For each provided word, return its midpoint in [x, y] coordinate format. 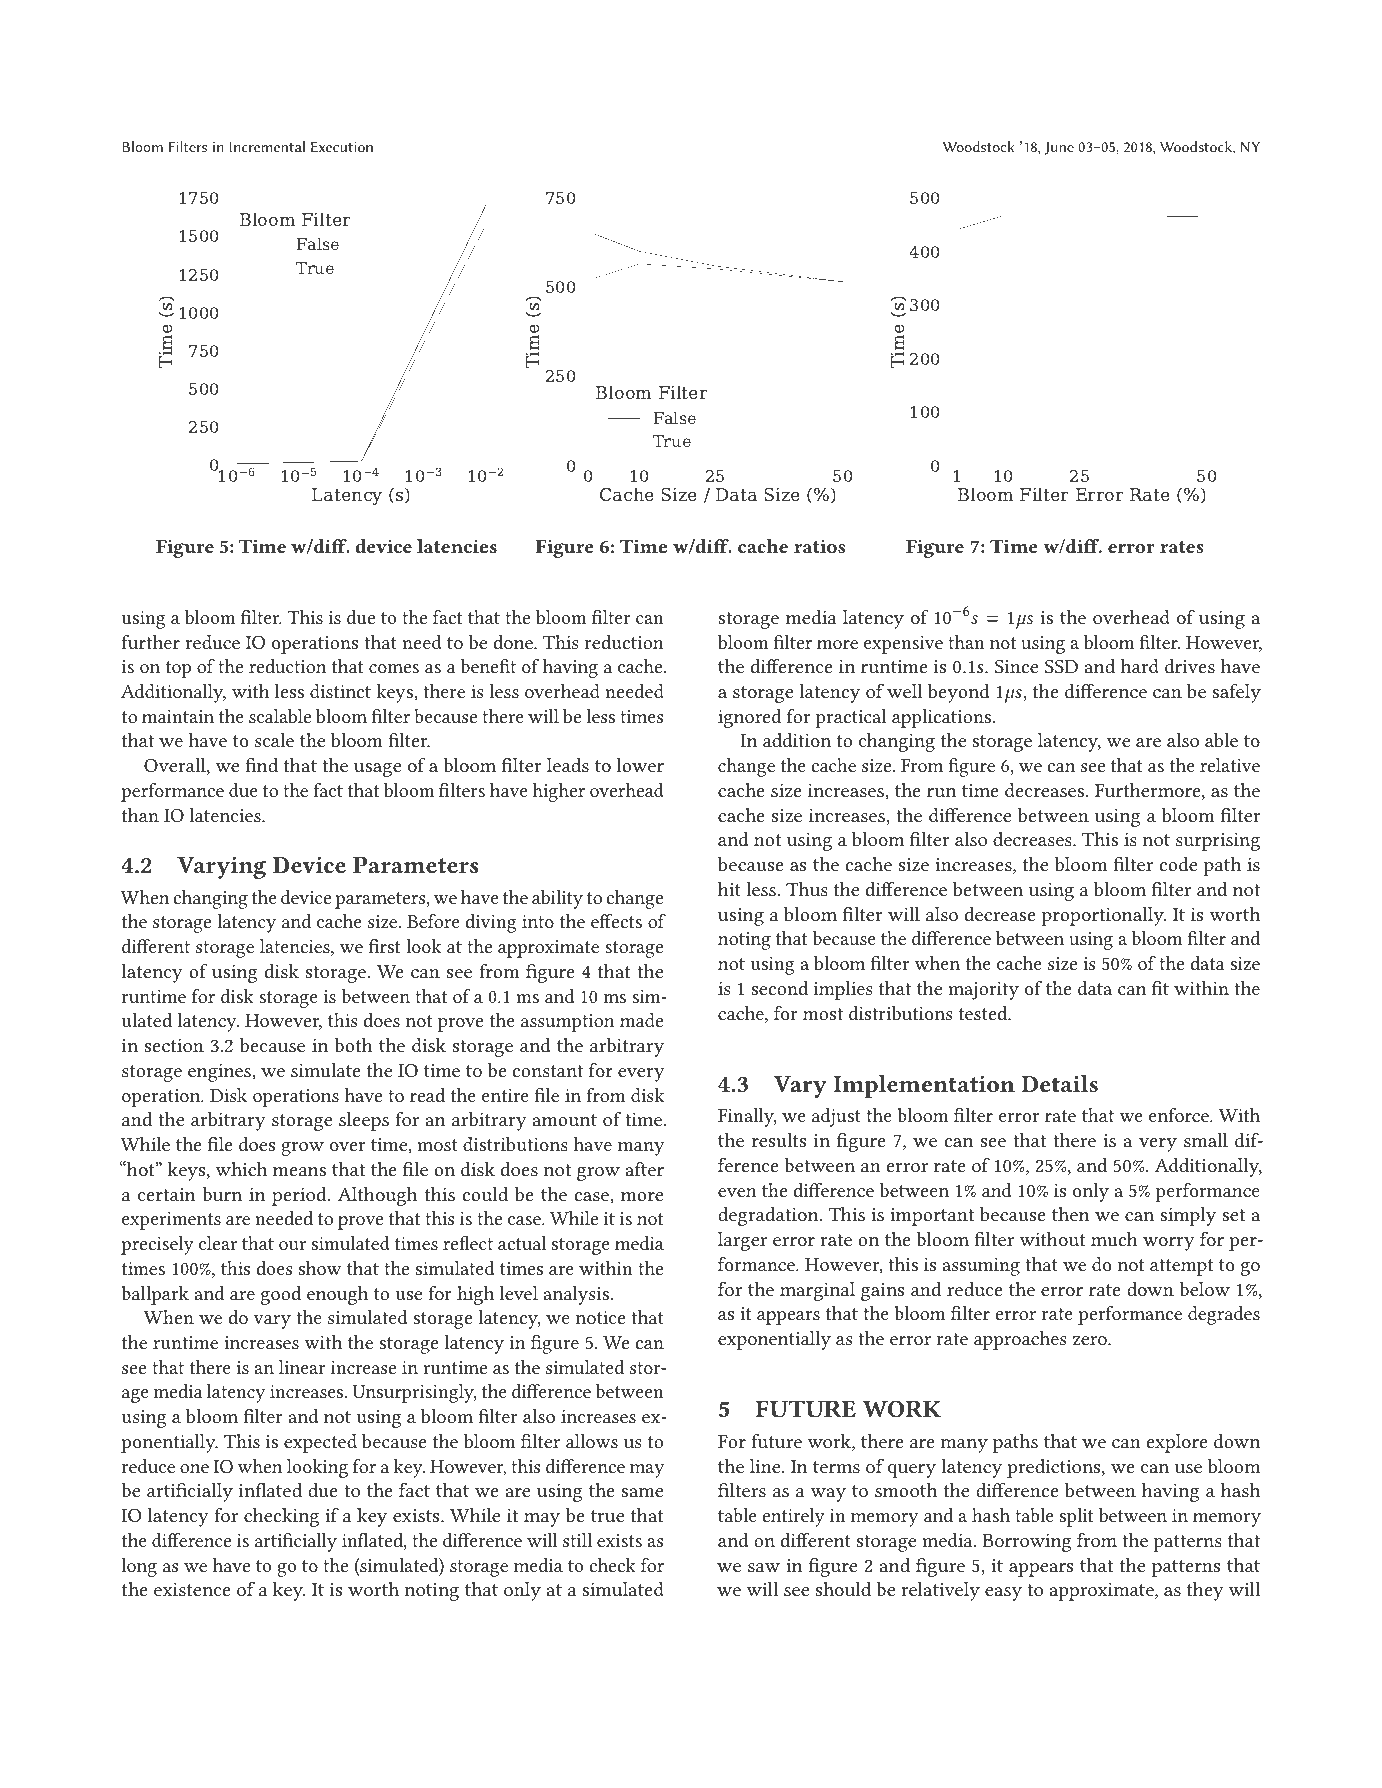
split [1077, 1517]
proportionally [1103, 916]
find [261, 765]
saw [764, 1567]
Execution [342, 147]
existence [192, 1589]
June [1059, 148]
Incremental [267, 146]
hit [729, 889]
